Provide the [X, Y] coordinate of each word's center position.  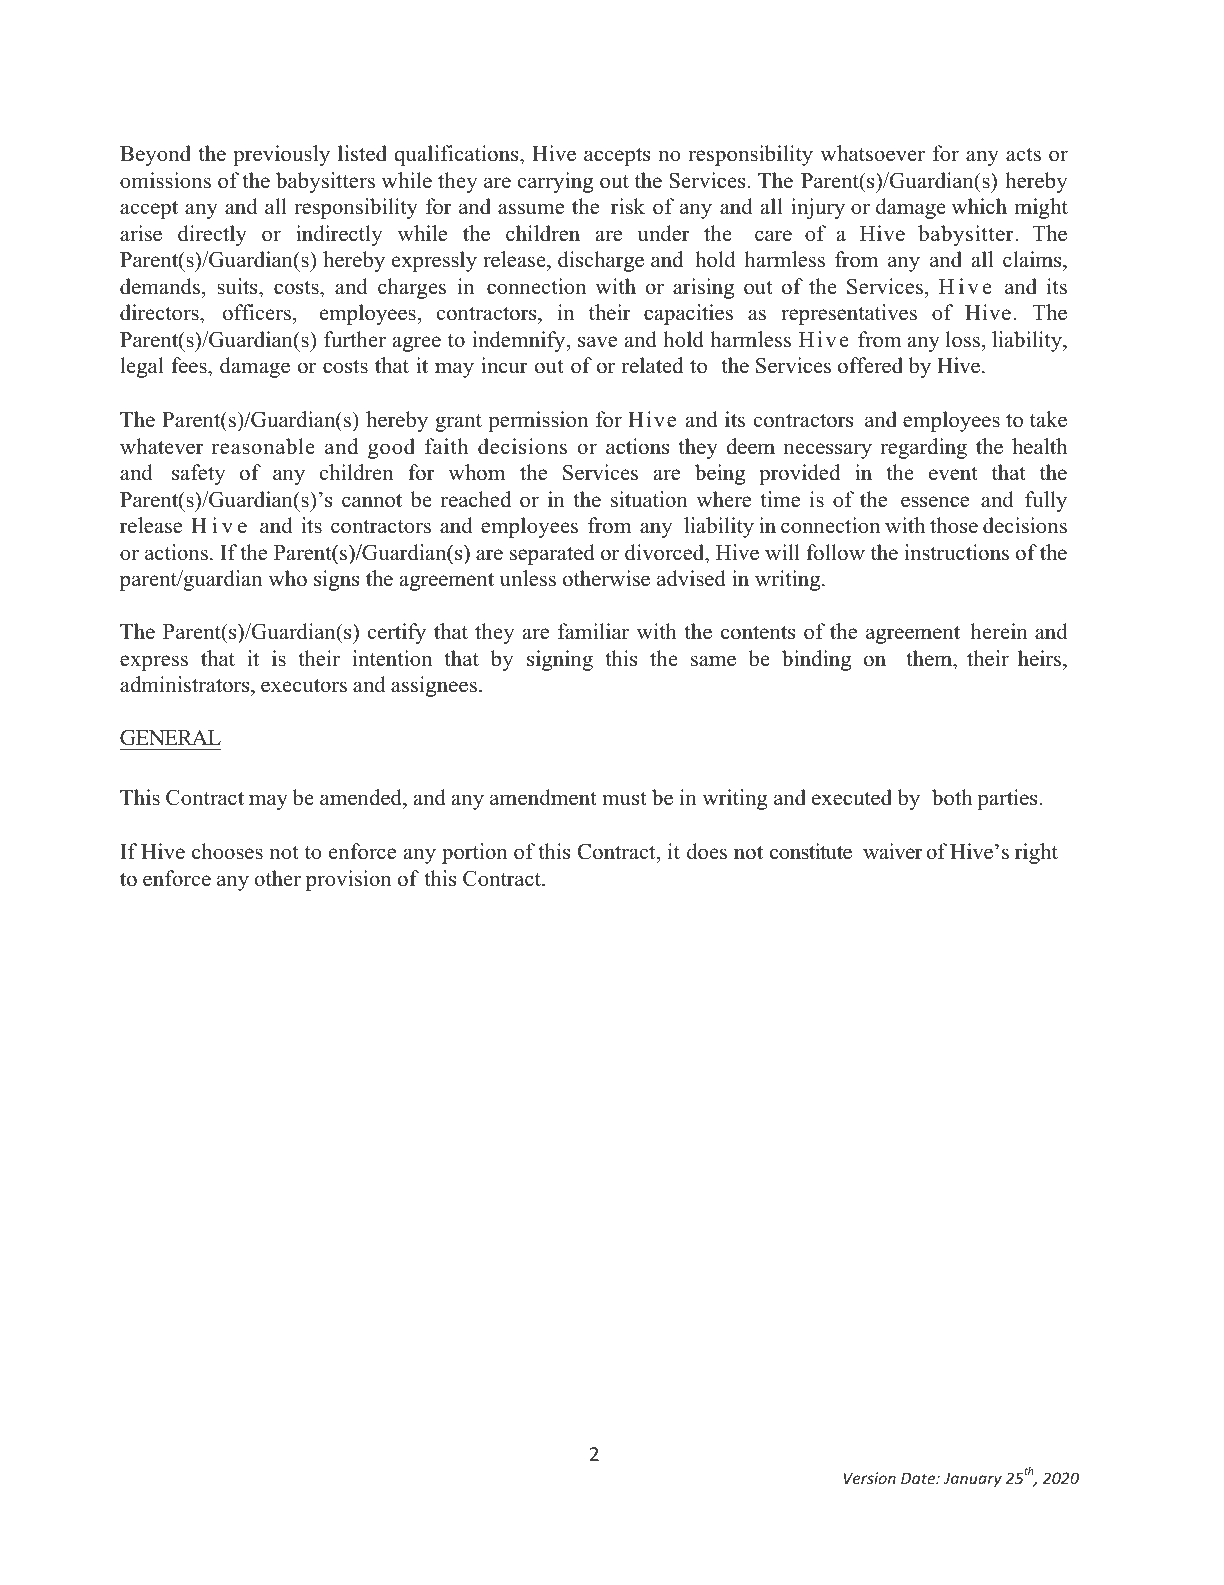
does [707, 851]
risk [628, 206]
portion [474, 853]
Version [869, 1478]
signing [560, 660]
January [973, 1479]
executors [304, 686]
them [930, 658]
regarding [923, 448]
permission [538, 421]
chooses [227, 851]
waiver [893, 851]
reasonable [263, 446]
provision [348, 880]
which [979, 206]
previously [281, 155]
